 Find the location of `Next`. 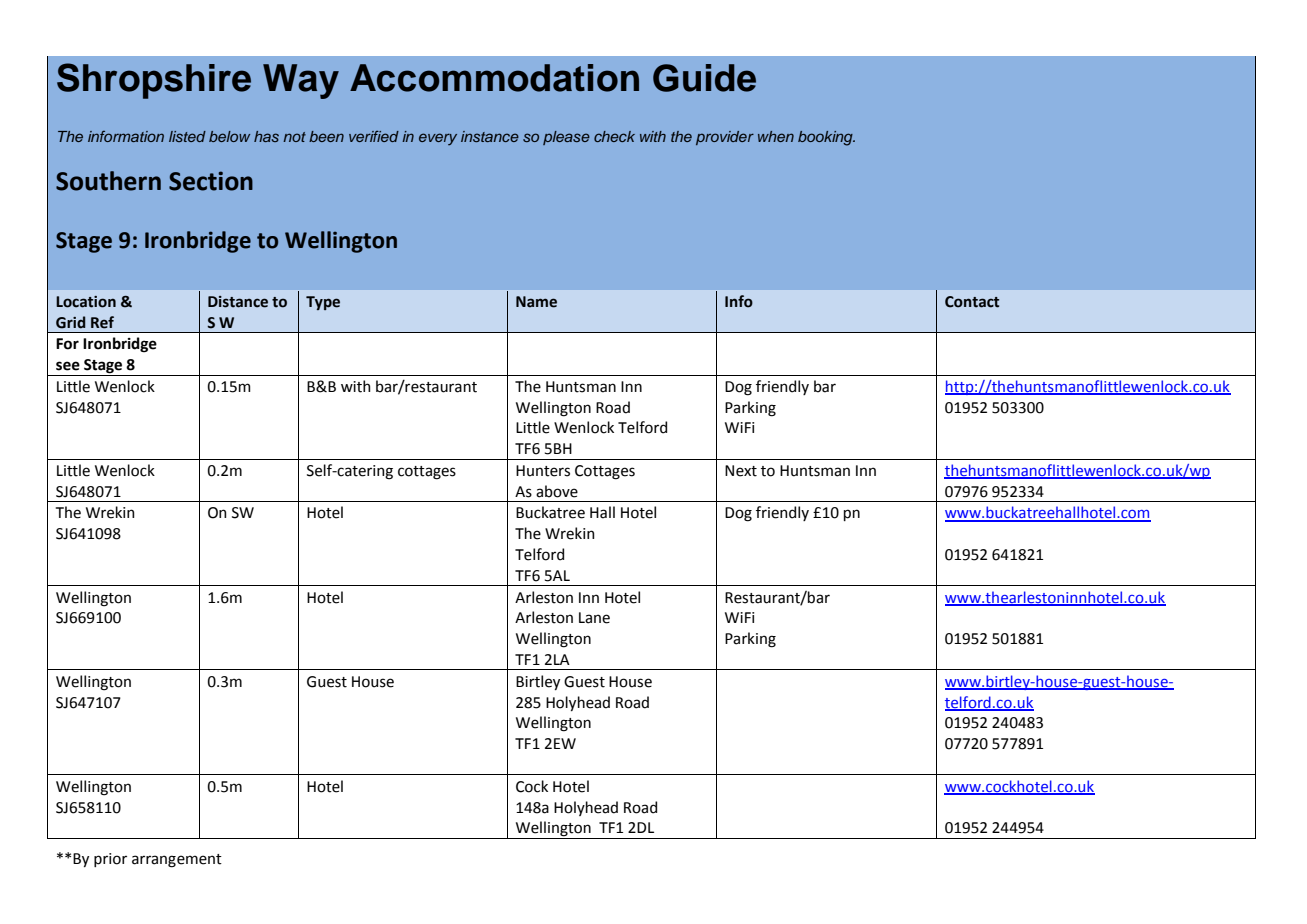

Next is located at coordinates (741, 471).
